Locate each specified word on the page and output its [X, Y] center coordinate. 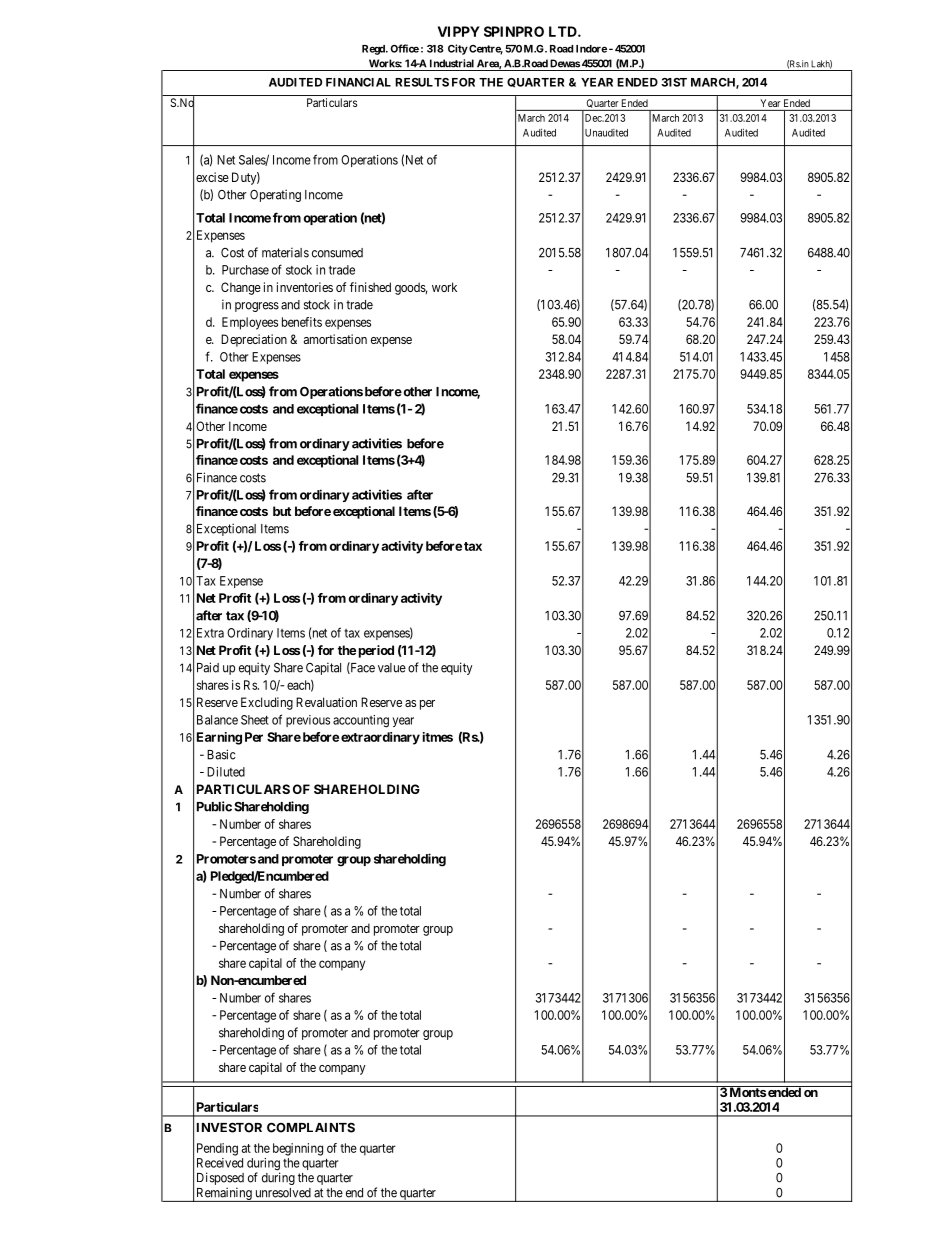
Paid [208, 667]
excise [212, 177]
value [392, 668]
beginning [298, 1149]
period [376, 651]
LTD [564, 31]
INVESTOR [229, 1127]
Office [404, 48]
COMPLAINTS [311, 1127]
